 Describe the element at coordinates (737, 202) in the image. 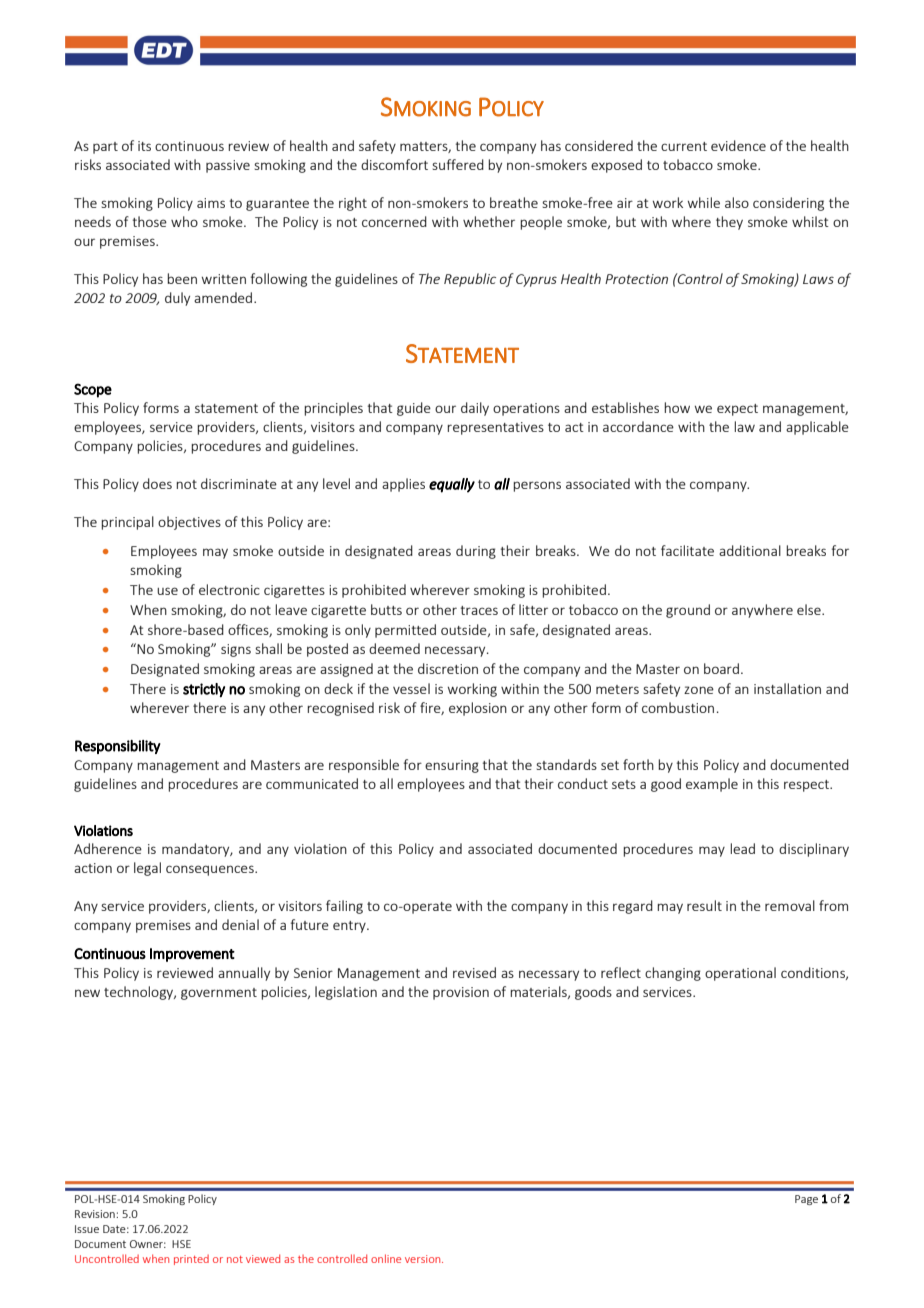

I see `also` at that location.
